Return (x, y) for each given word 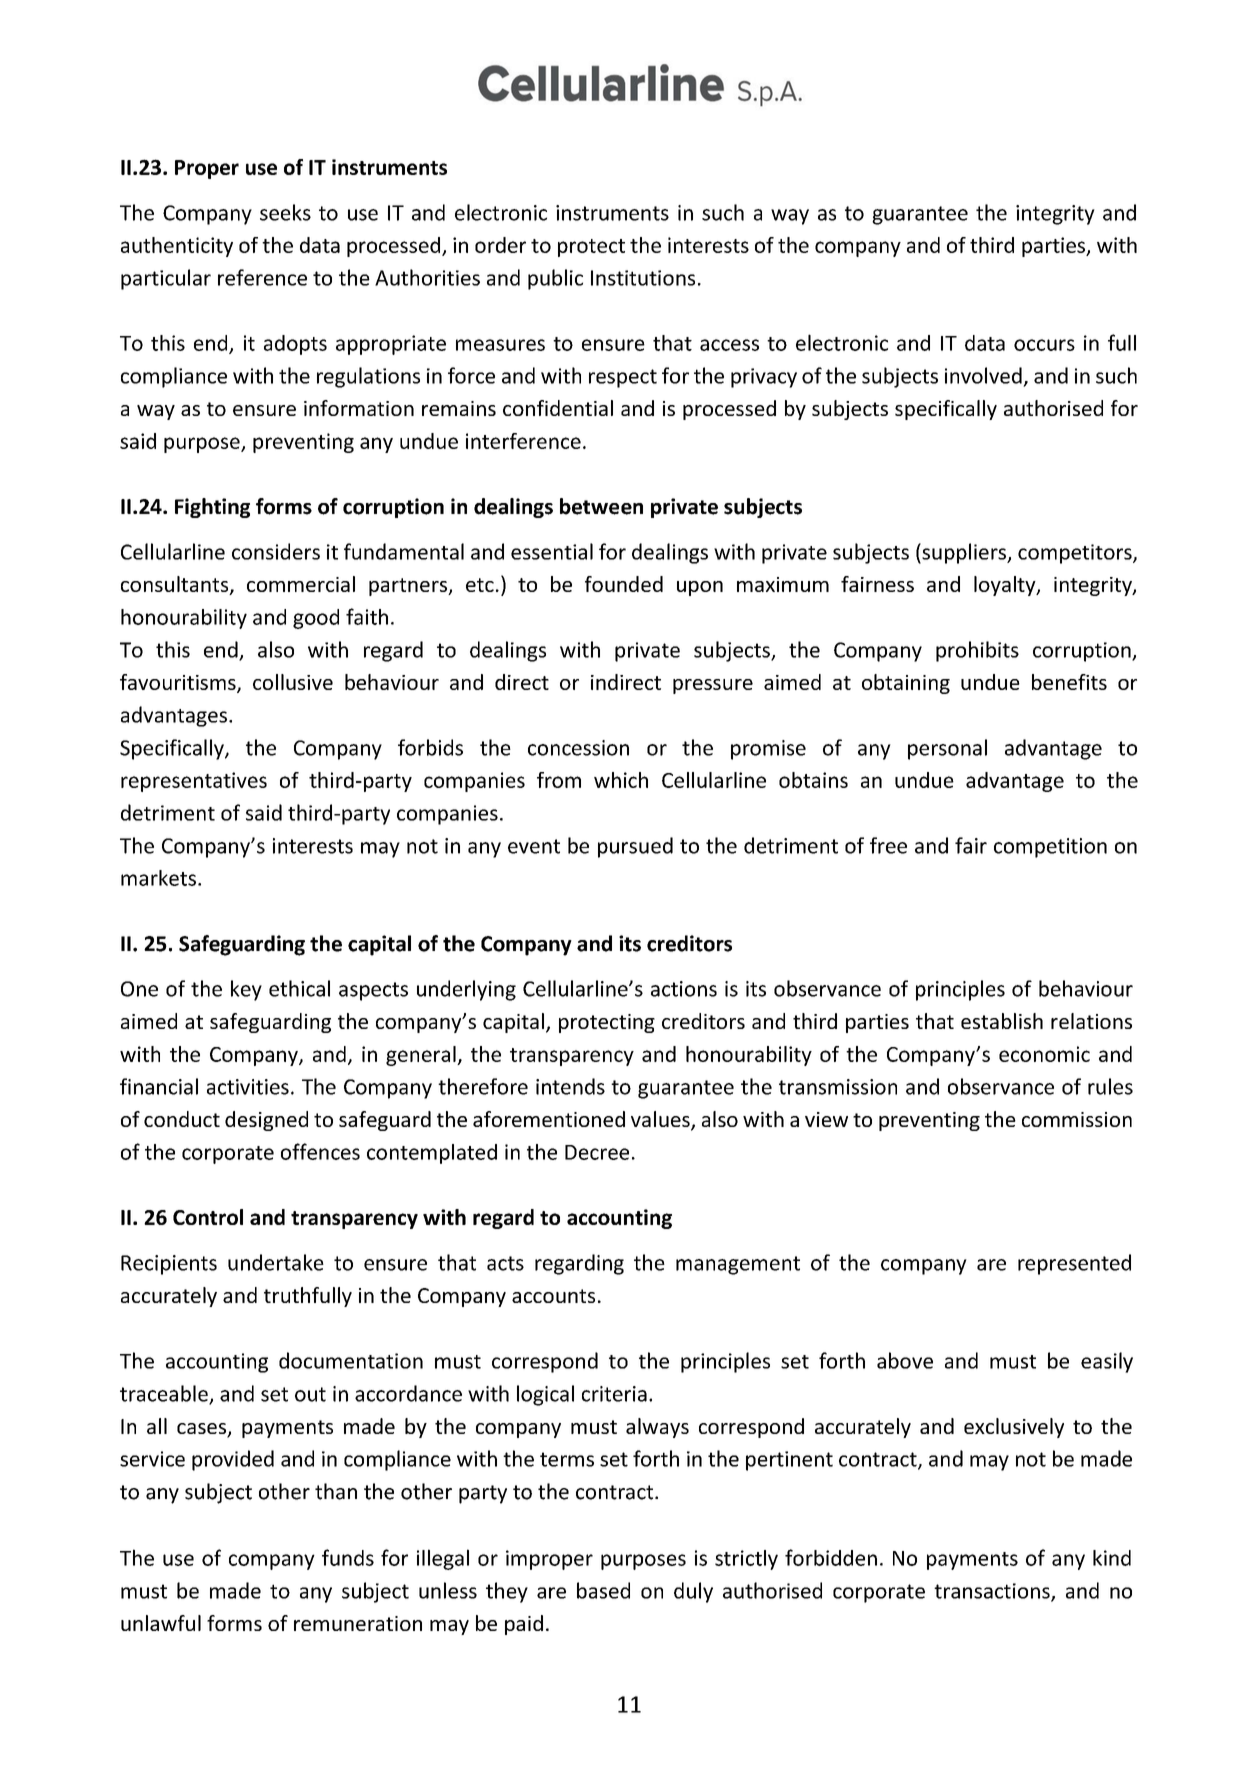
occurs (1044, 345)
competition (1050, 848)
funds (348, 1557)
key (246, 990)
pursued (635, 847)
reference (262, 277)
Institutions (643, 278)
